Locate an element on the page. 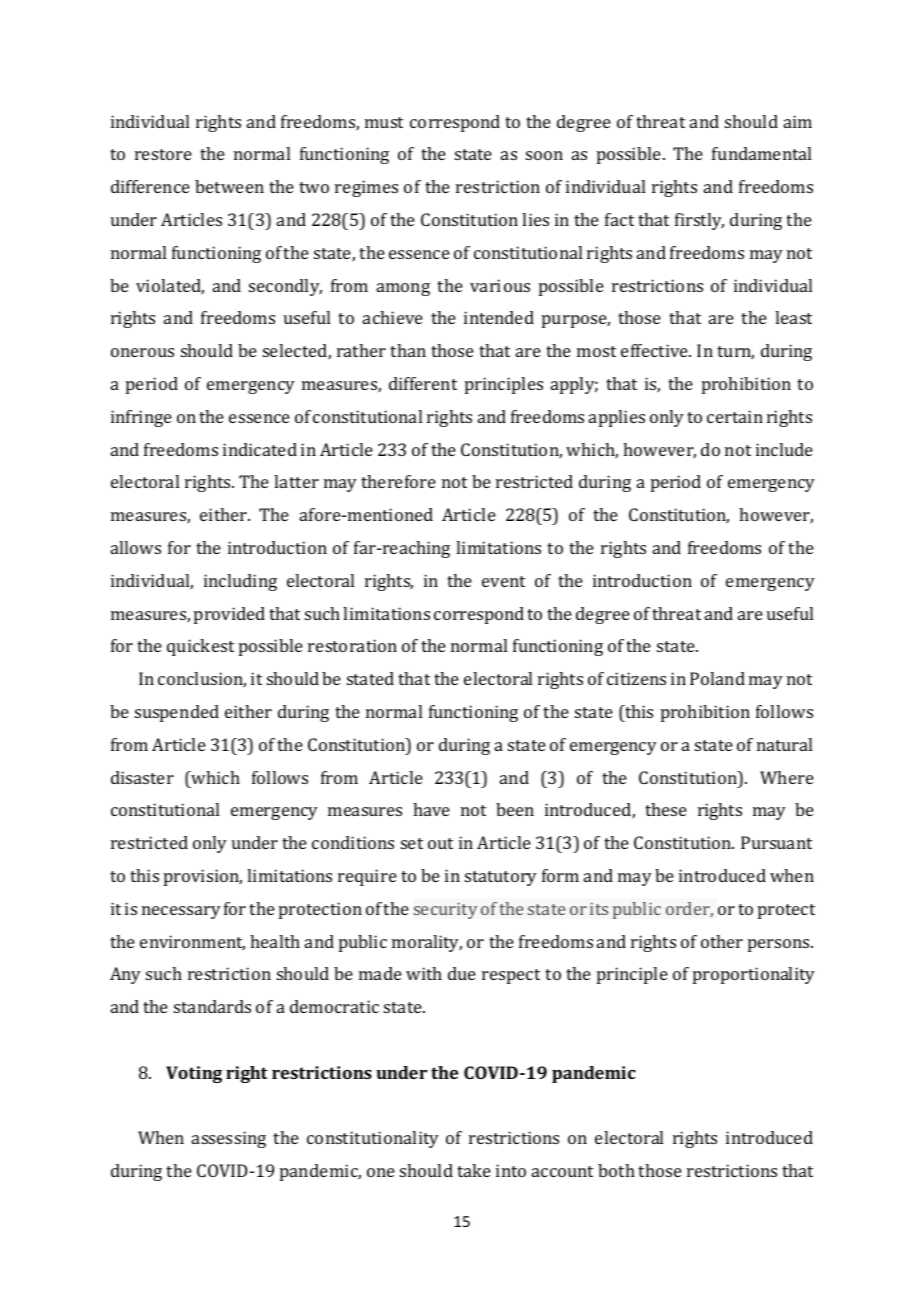 The width and height of the page is (924, 1308). other is located at coordinates (722, 941).
